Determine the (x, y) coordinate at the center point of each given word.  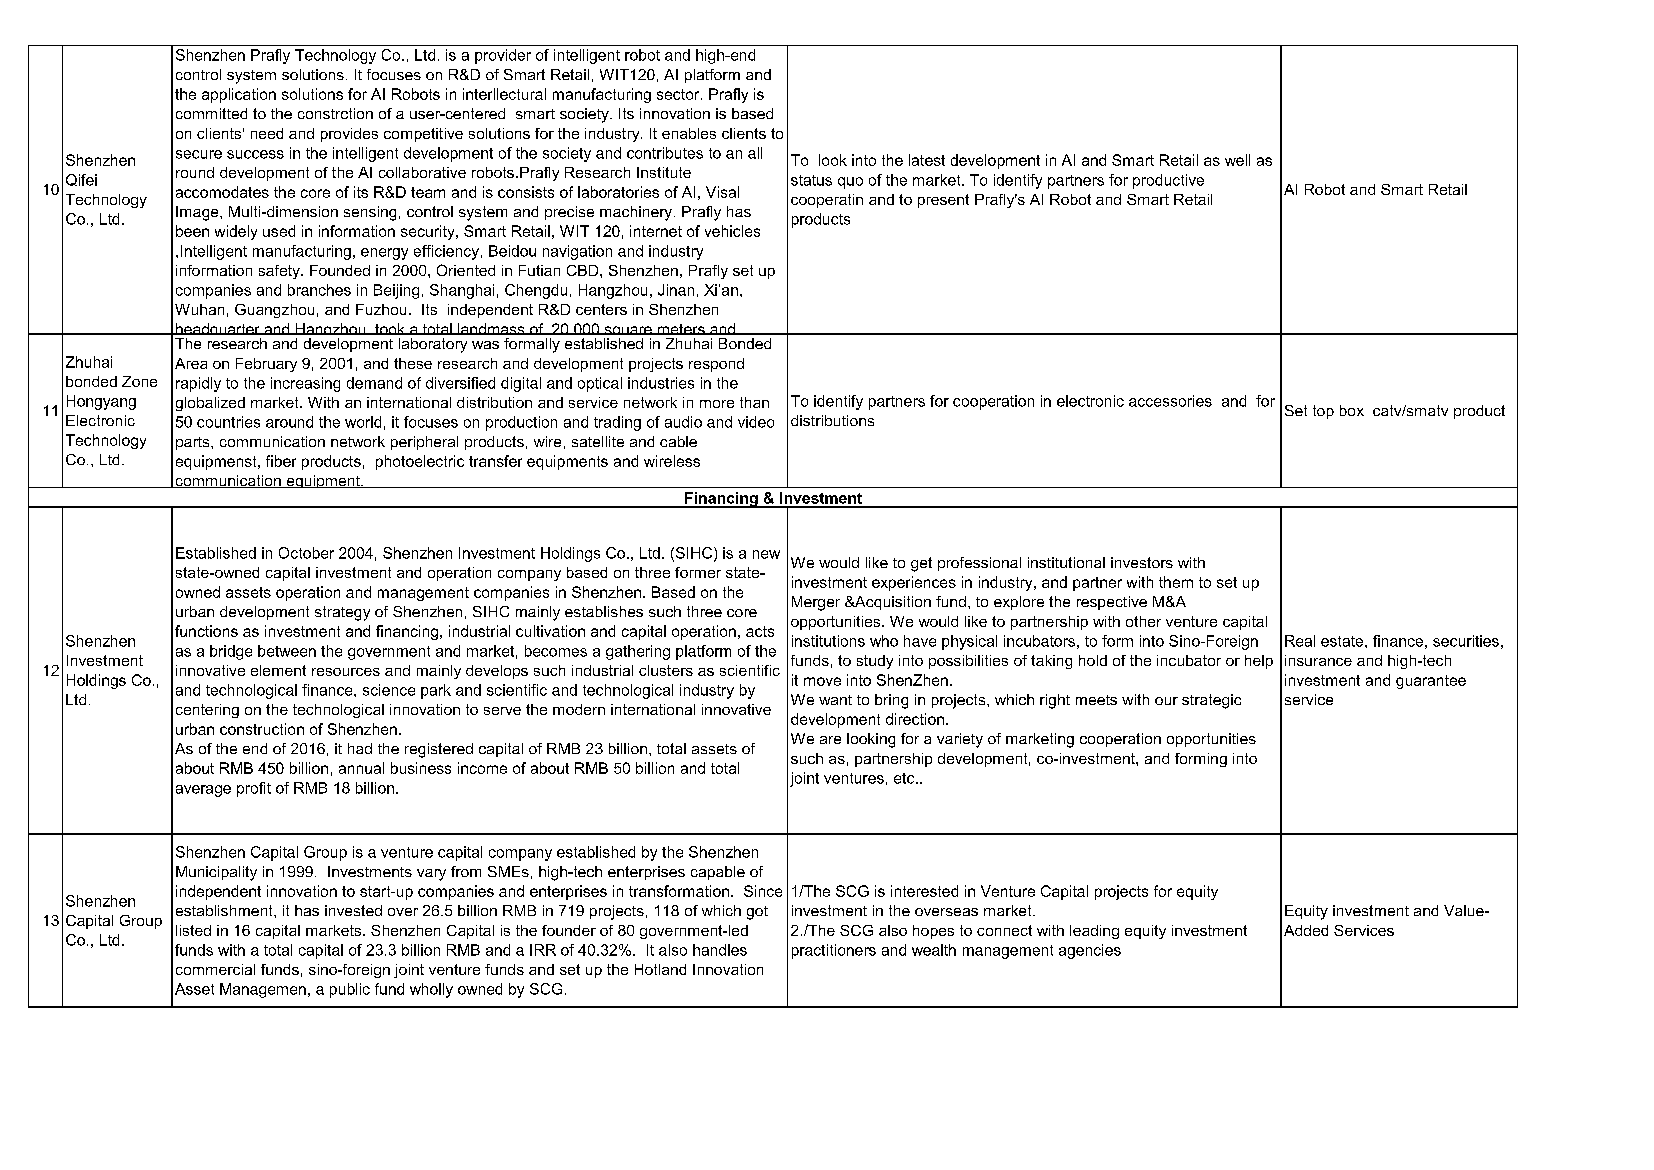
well (1237, 160)
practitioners (834, 951)
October (306, 553)
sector (679, 94)
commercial (215, 969)
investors (1142, 562)
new (766, 554)
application (239, 95)
